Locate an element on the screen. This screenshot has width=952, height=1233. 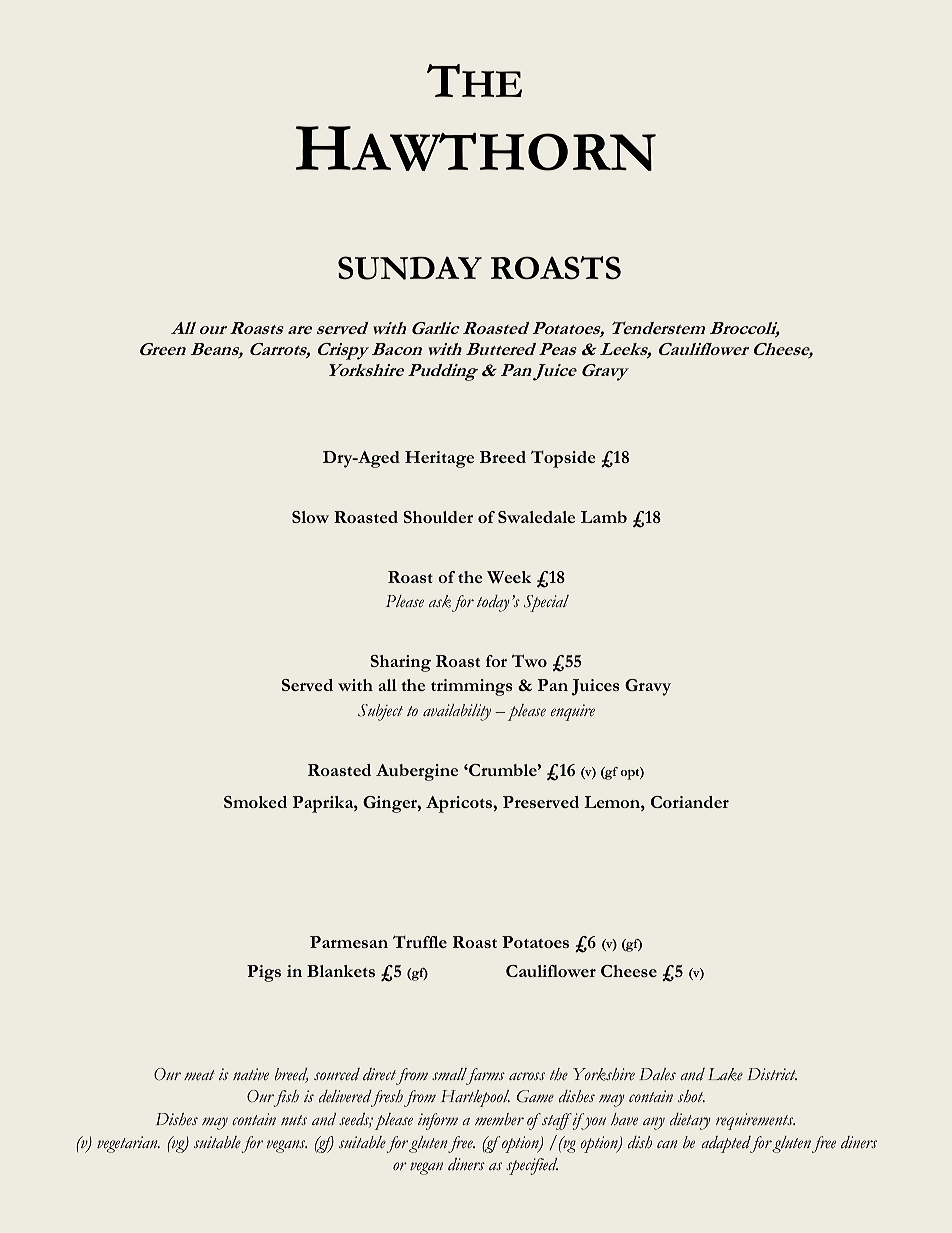
SUNDAY is located at coordinates (410, 268).
